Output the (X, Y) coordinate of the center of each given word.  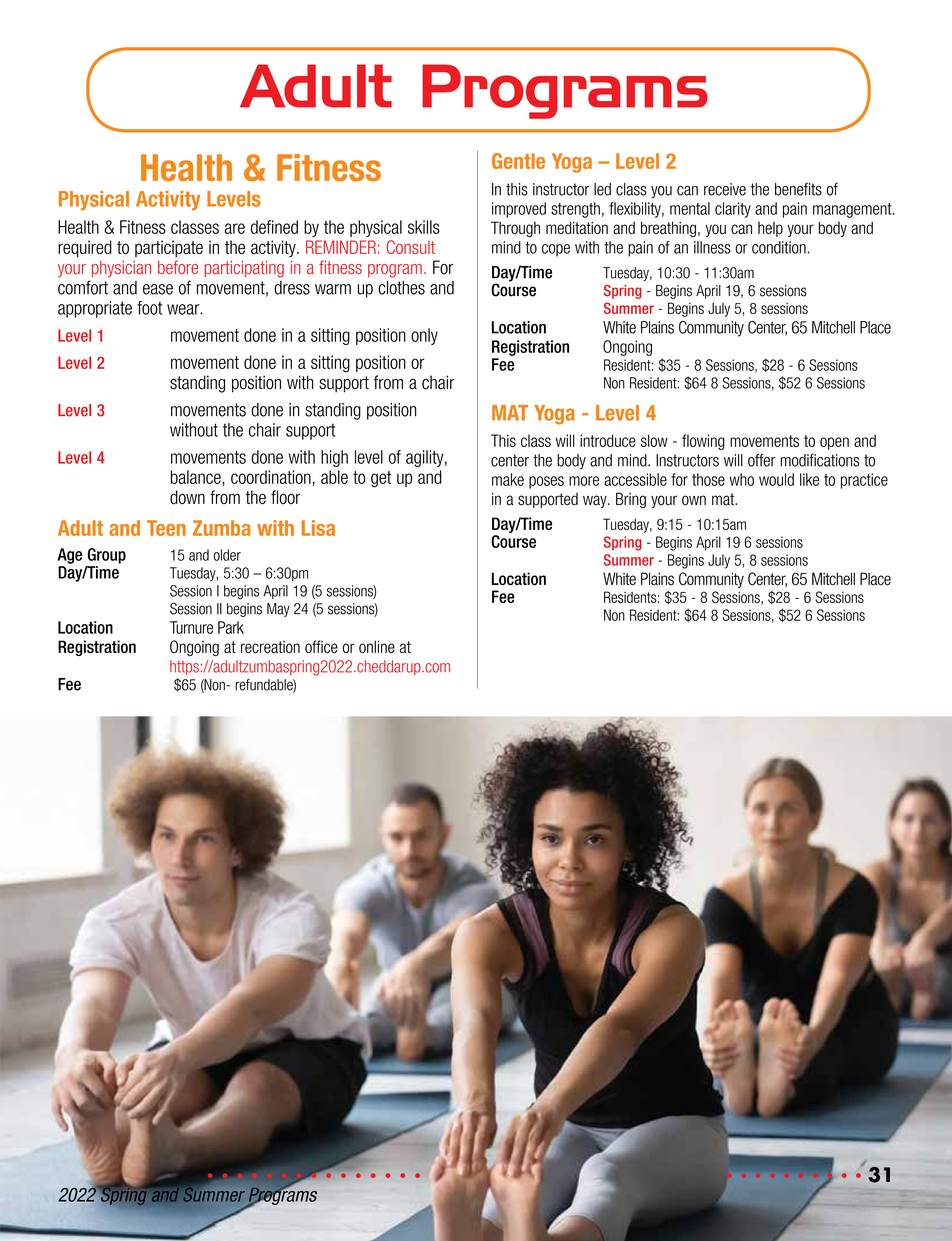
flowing (703, 442)
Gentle (518, 161)
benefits (798, 189)
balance (196, 477)
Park (231, 627)
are (235, 228)
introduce (608, 440)
